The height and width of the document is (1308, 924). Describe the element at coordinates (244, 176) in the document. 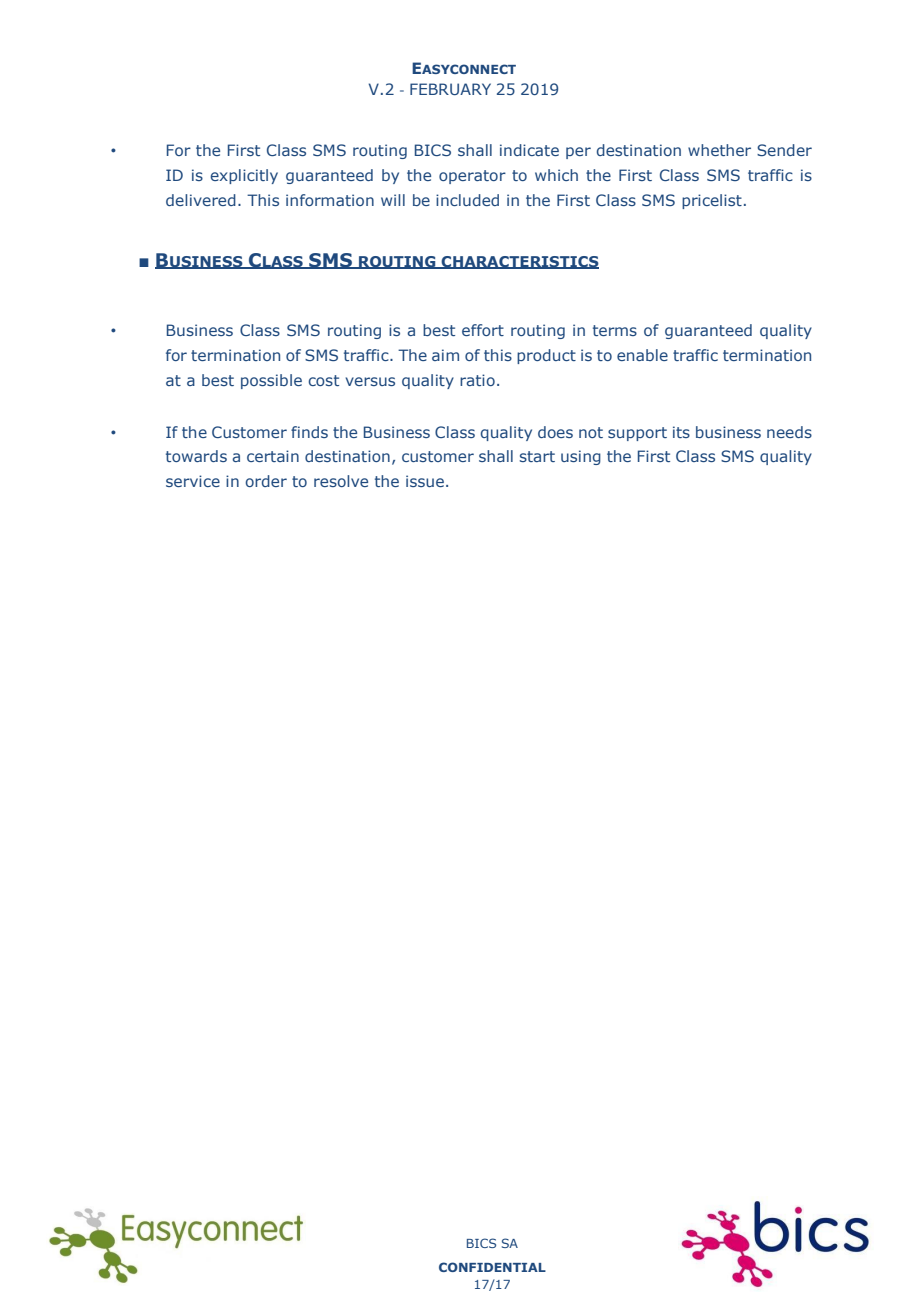

I see `explicitly` at that location.
